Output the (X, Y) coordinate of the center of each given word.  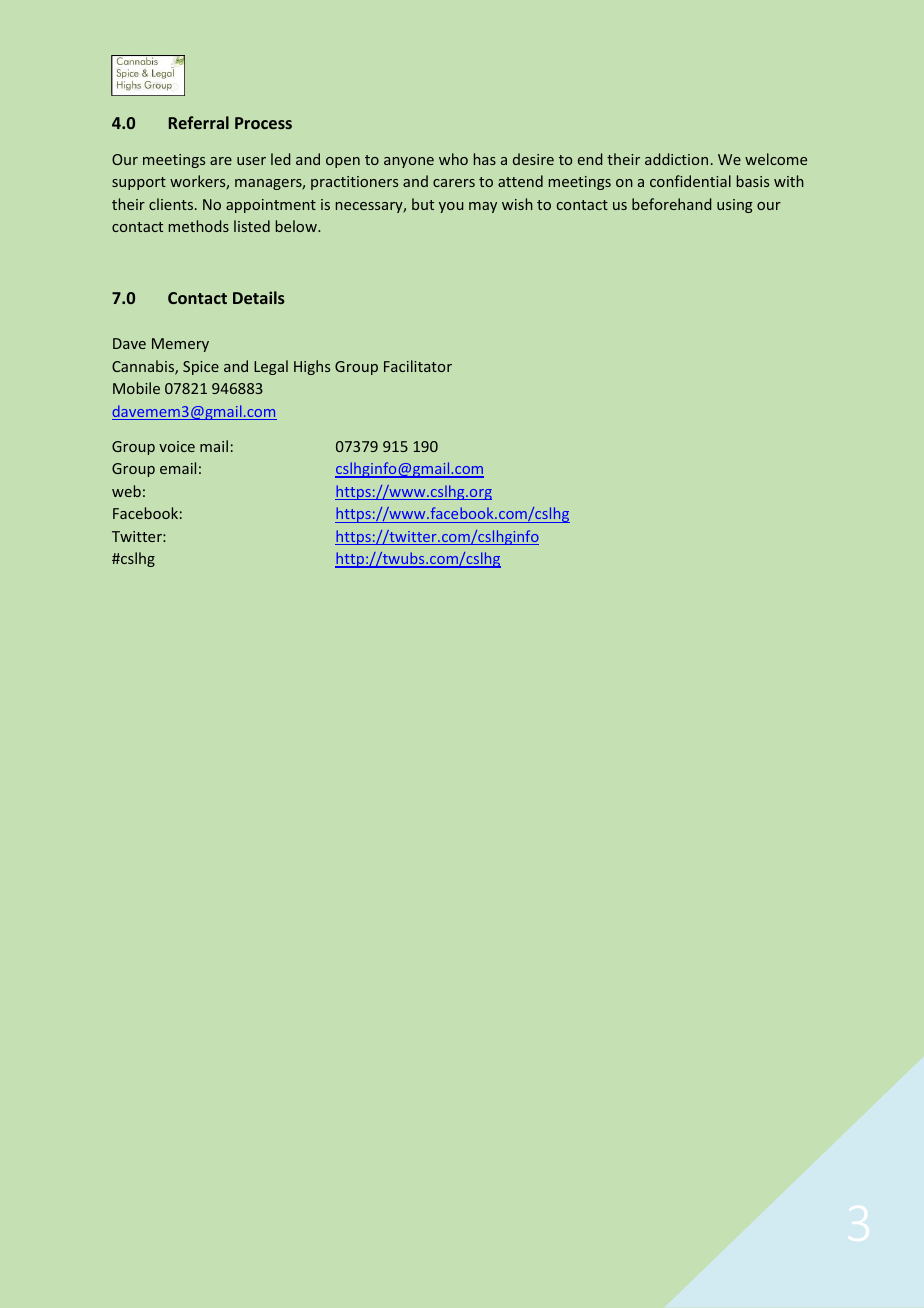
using (735, 206)
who (453, 159)
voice (177, 446)
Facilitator (418, 366)
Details (259, 297)
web (126, 491)
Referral (199, 122)
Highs (312, 367)
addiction (676, 159)
